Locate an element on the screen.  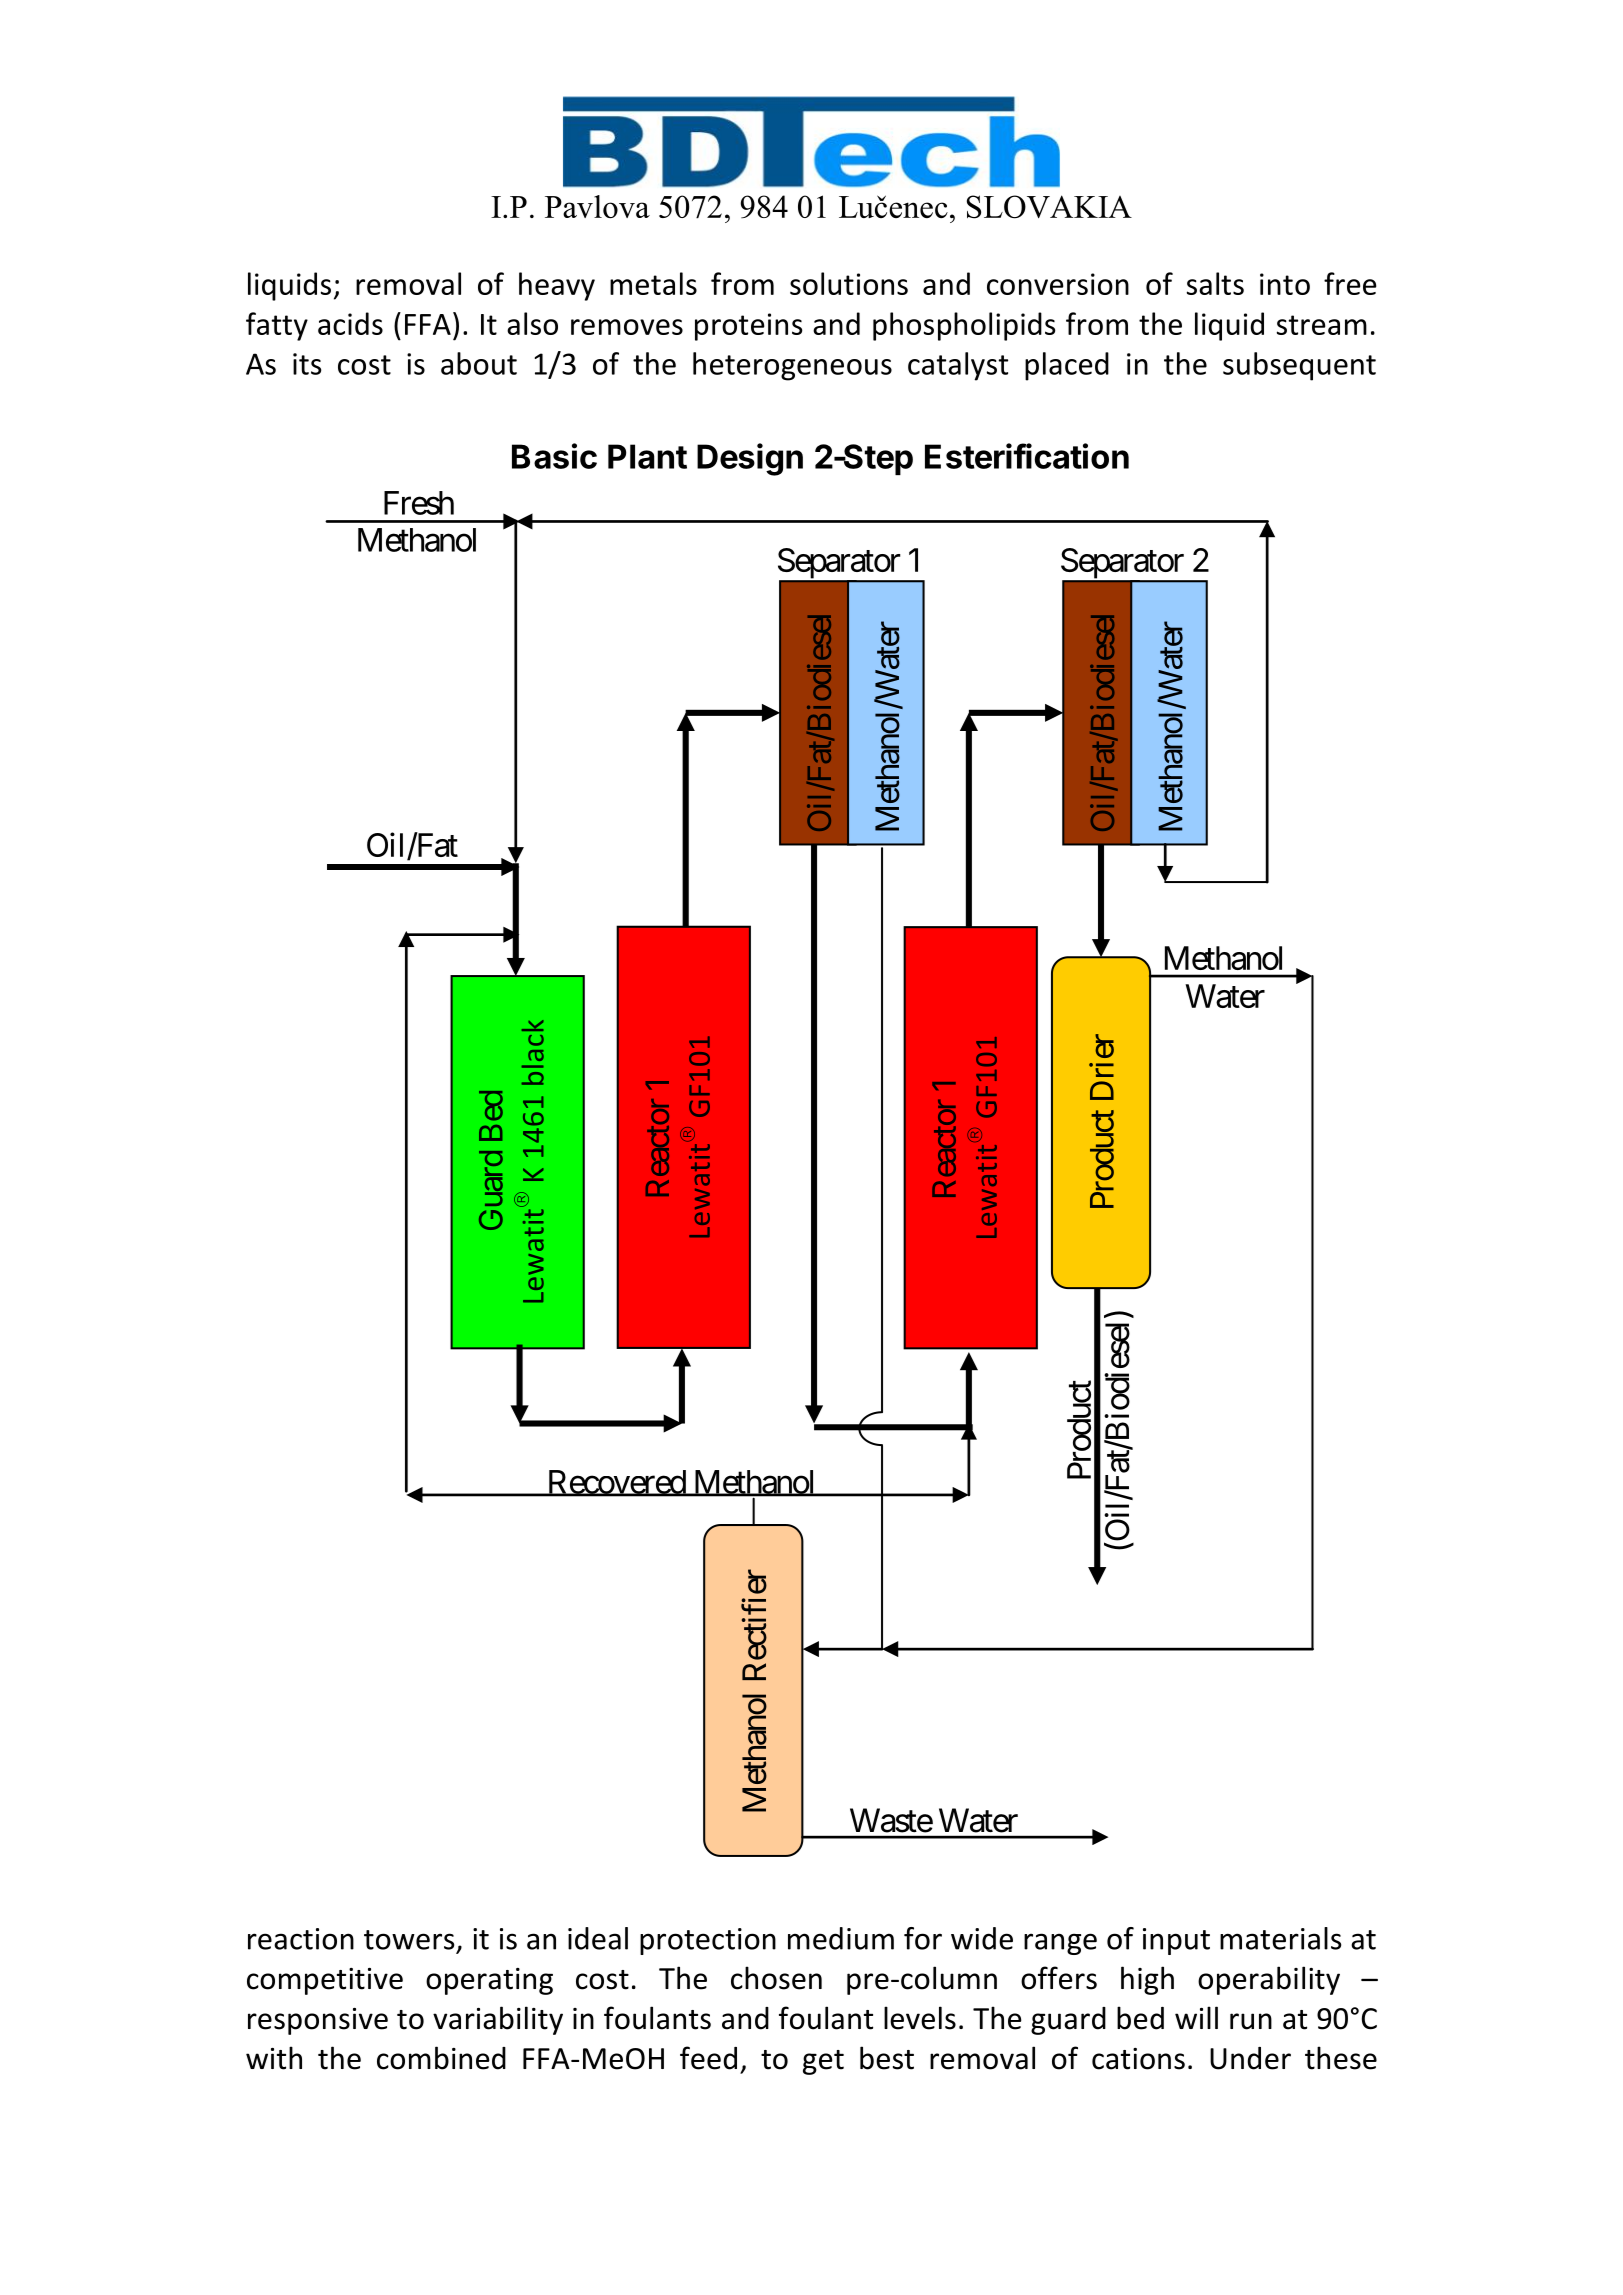
combined is located at coordinates (441, 2058).
